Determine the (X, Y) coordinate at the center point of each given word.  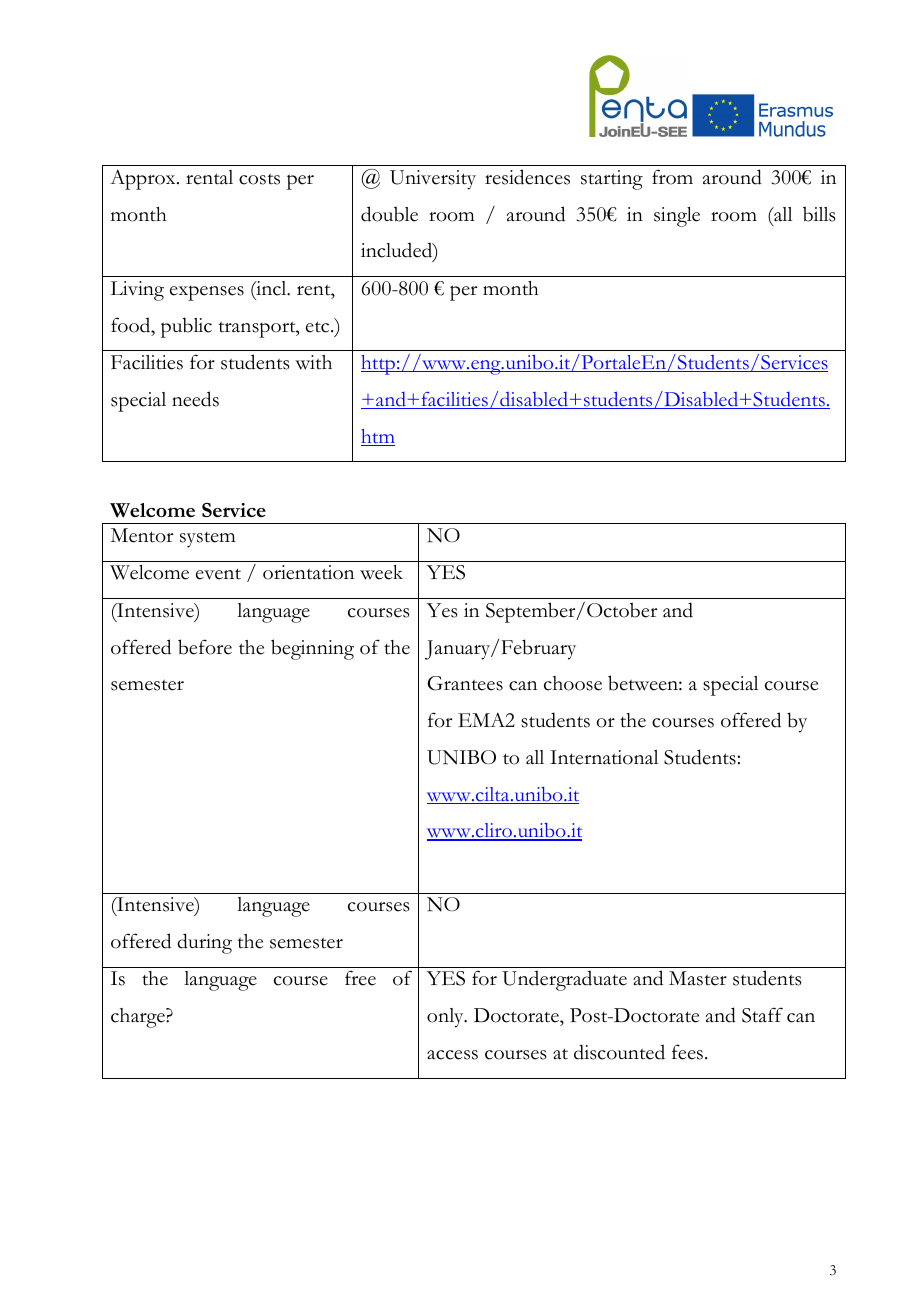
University (433, 180)
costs (259, 179)
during (204, 943)
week (381, 572)
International (604, 757)
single (677, 217)
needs (195, 399)
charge (139, 1018)
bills (819, 214)
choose (573, 683)
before (205, 647)
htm (378, 437)
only (446, 1018)
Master (698, 978)
